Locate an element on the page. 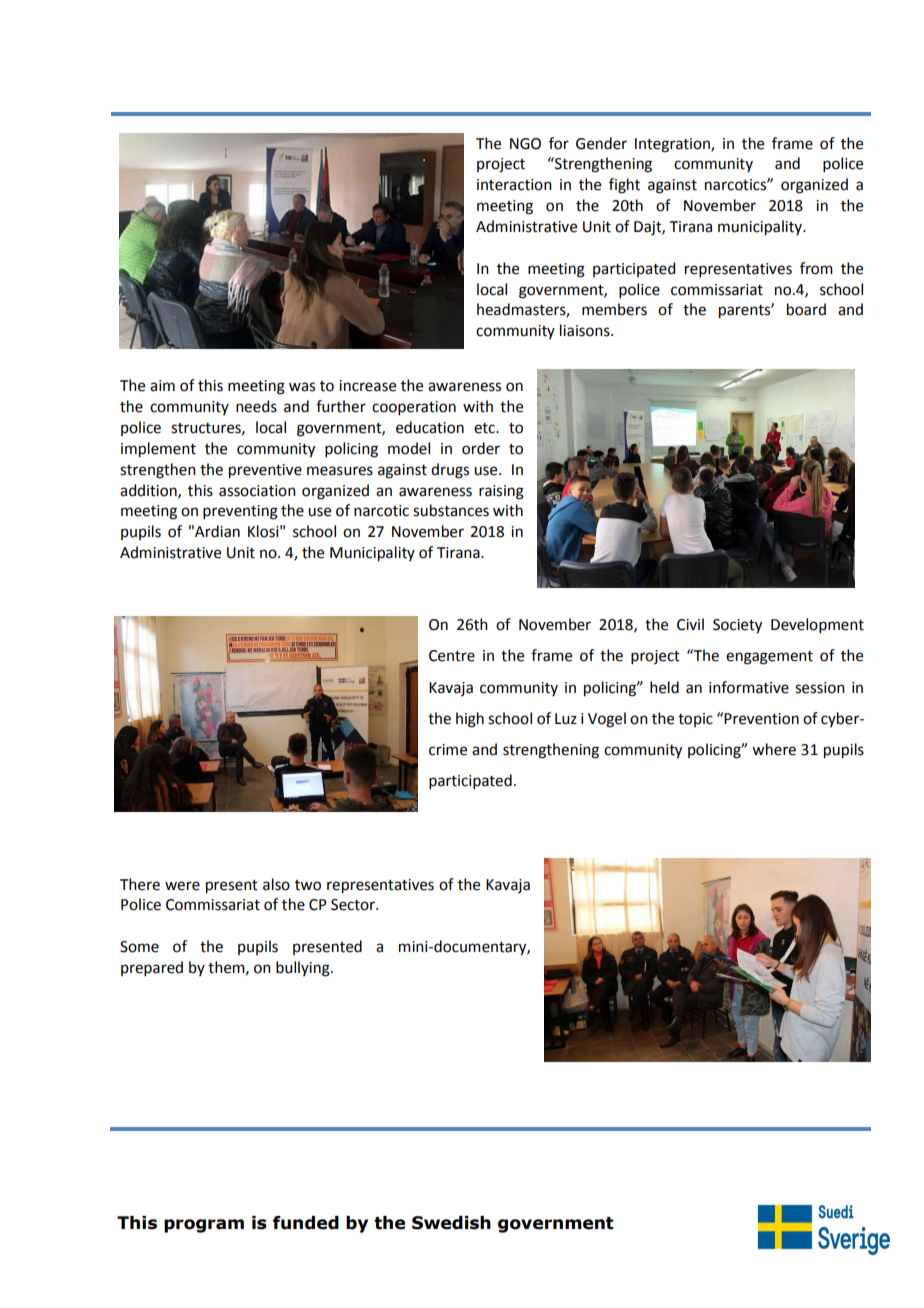  Sector is located at coordinates (354, 905).
